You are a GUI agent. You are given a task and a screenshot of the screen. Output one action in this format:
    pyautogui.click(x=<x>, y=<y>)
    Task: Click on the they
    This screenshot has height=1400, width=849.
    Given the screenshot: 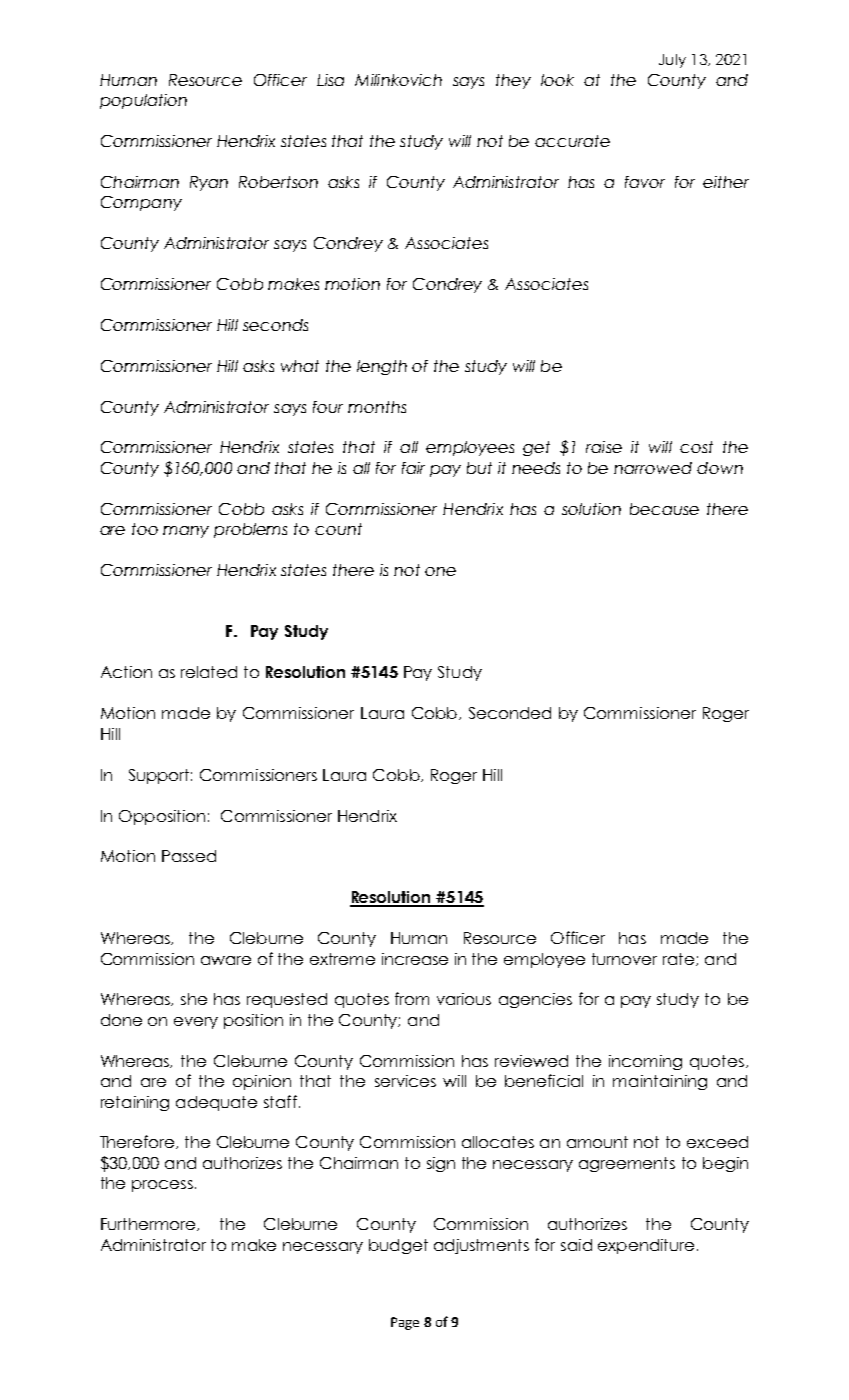 What is the action you would take?
    pyautogui.click(x=513, y=81)
